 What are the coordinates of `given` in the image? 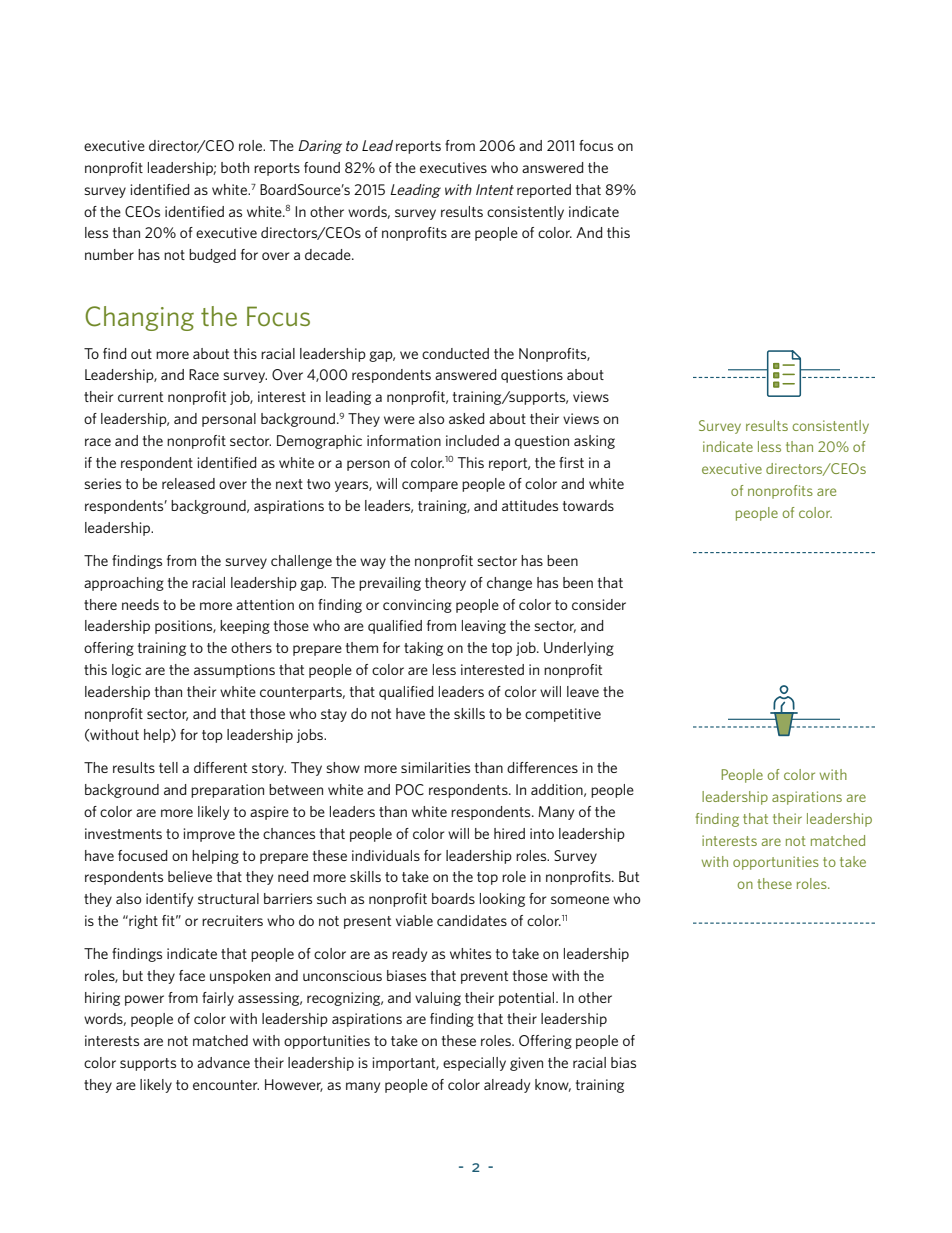 It's located at (526, 1064).
